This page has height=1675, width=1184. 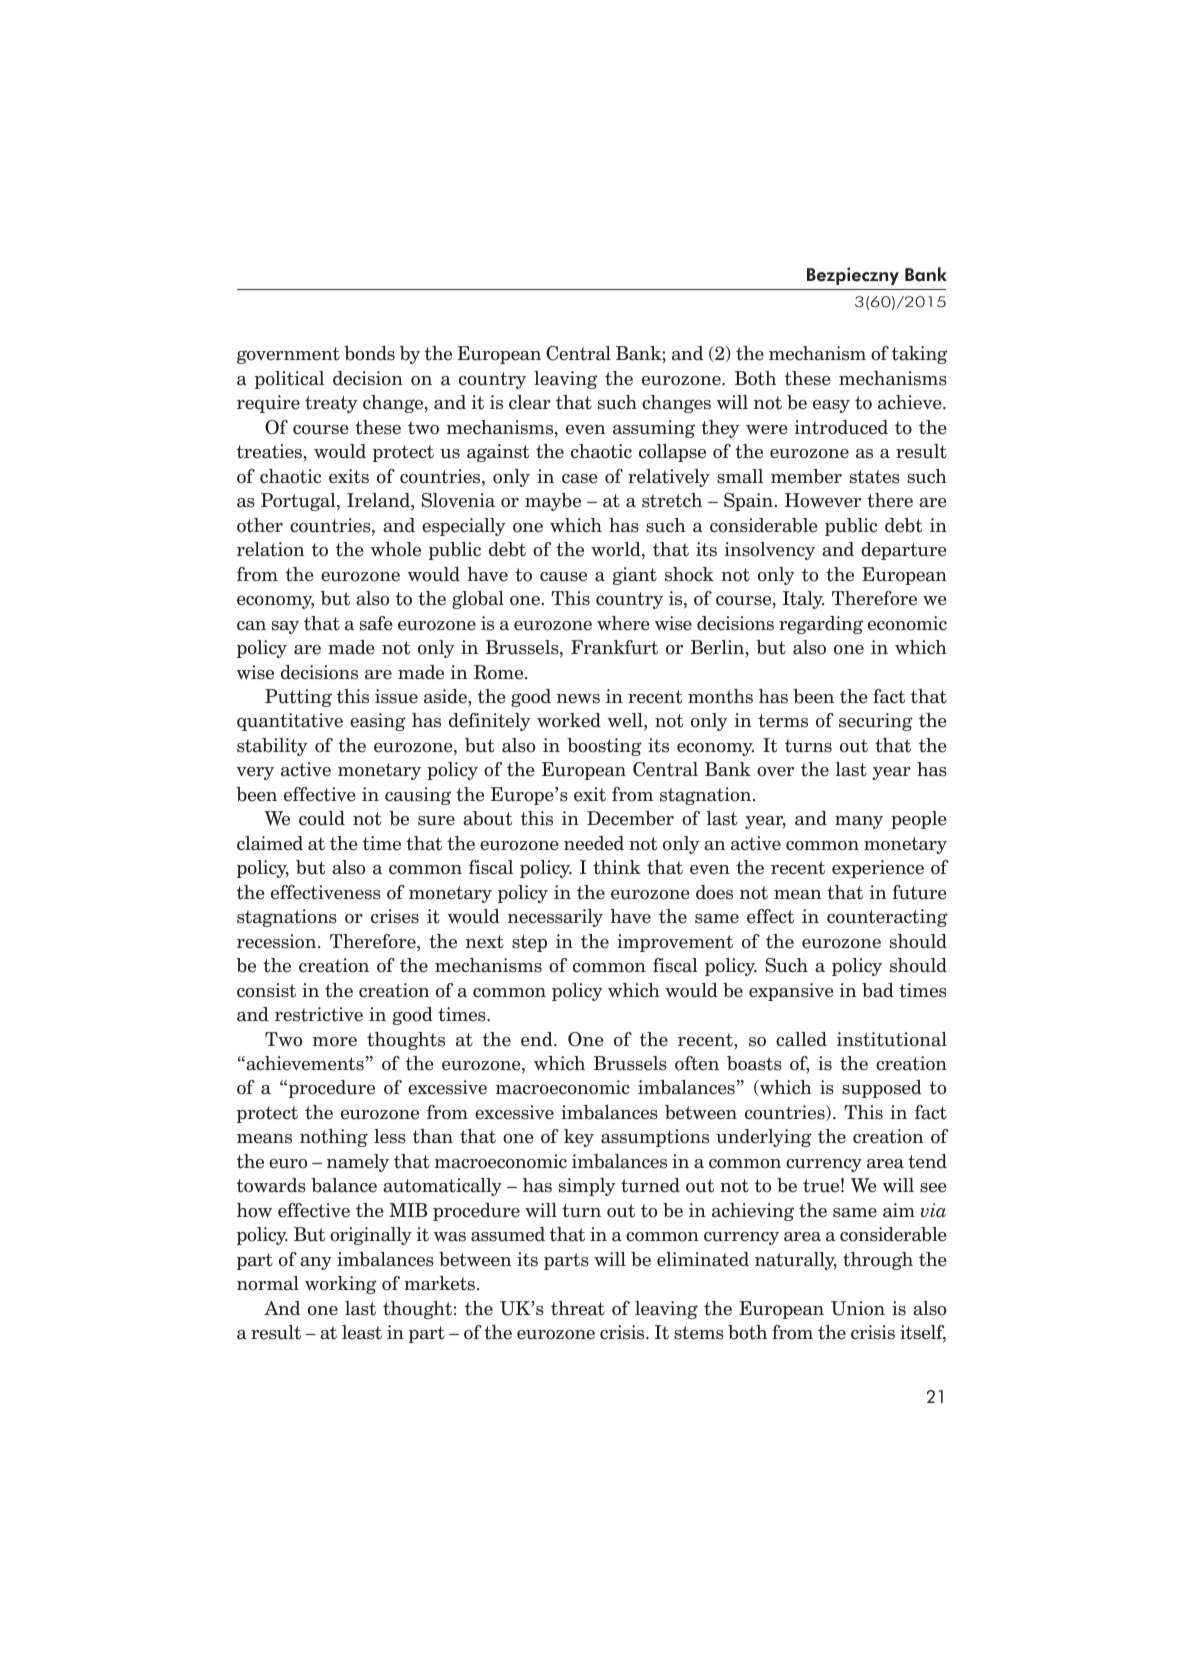 I want to click on key, so click(x=579, y=1138).
